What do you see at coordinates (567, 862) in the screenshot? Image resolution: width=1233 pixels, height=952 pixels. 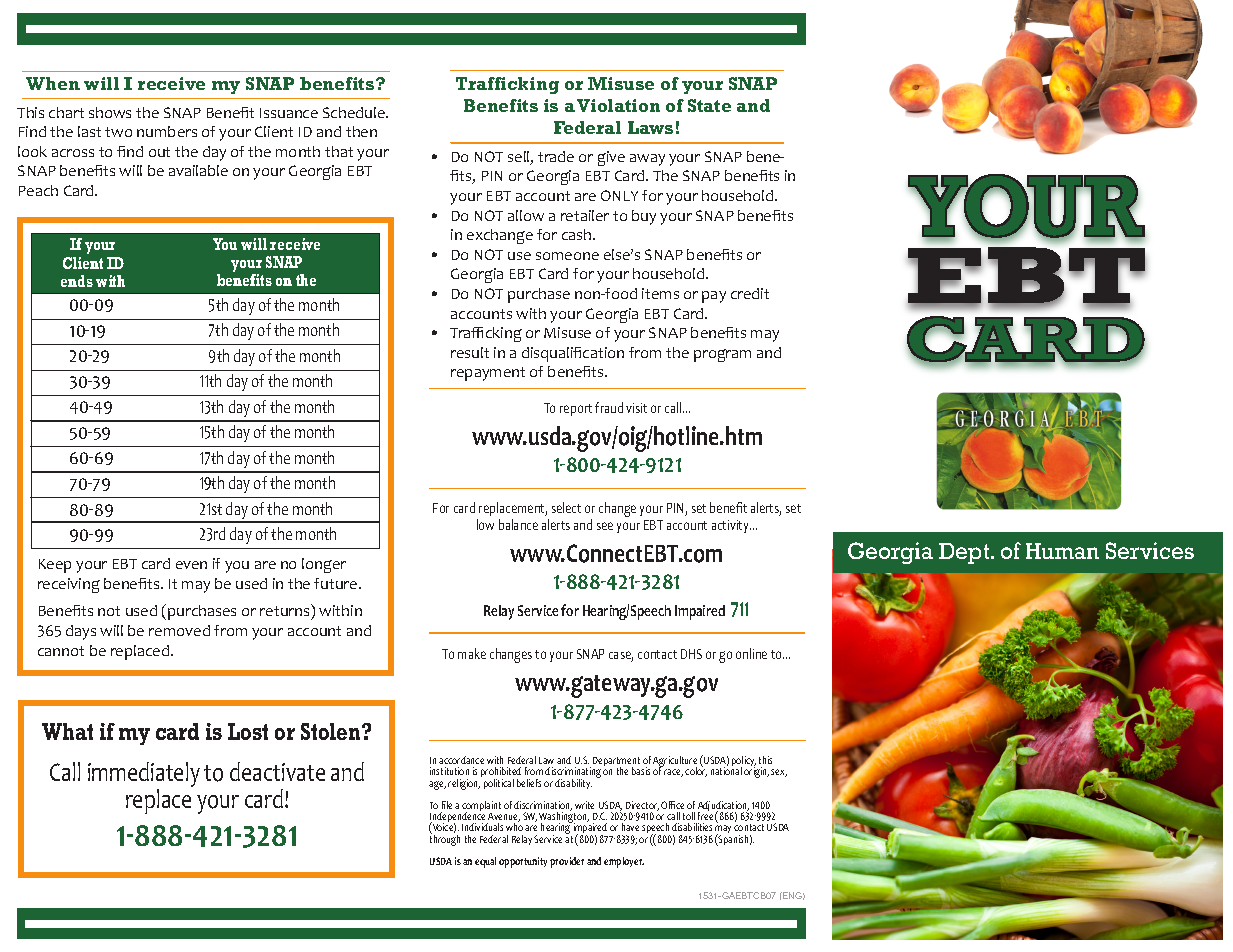 I see `provider` at bounding box center [567, 862].
